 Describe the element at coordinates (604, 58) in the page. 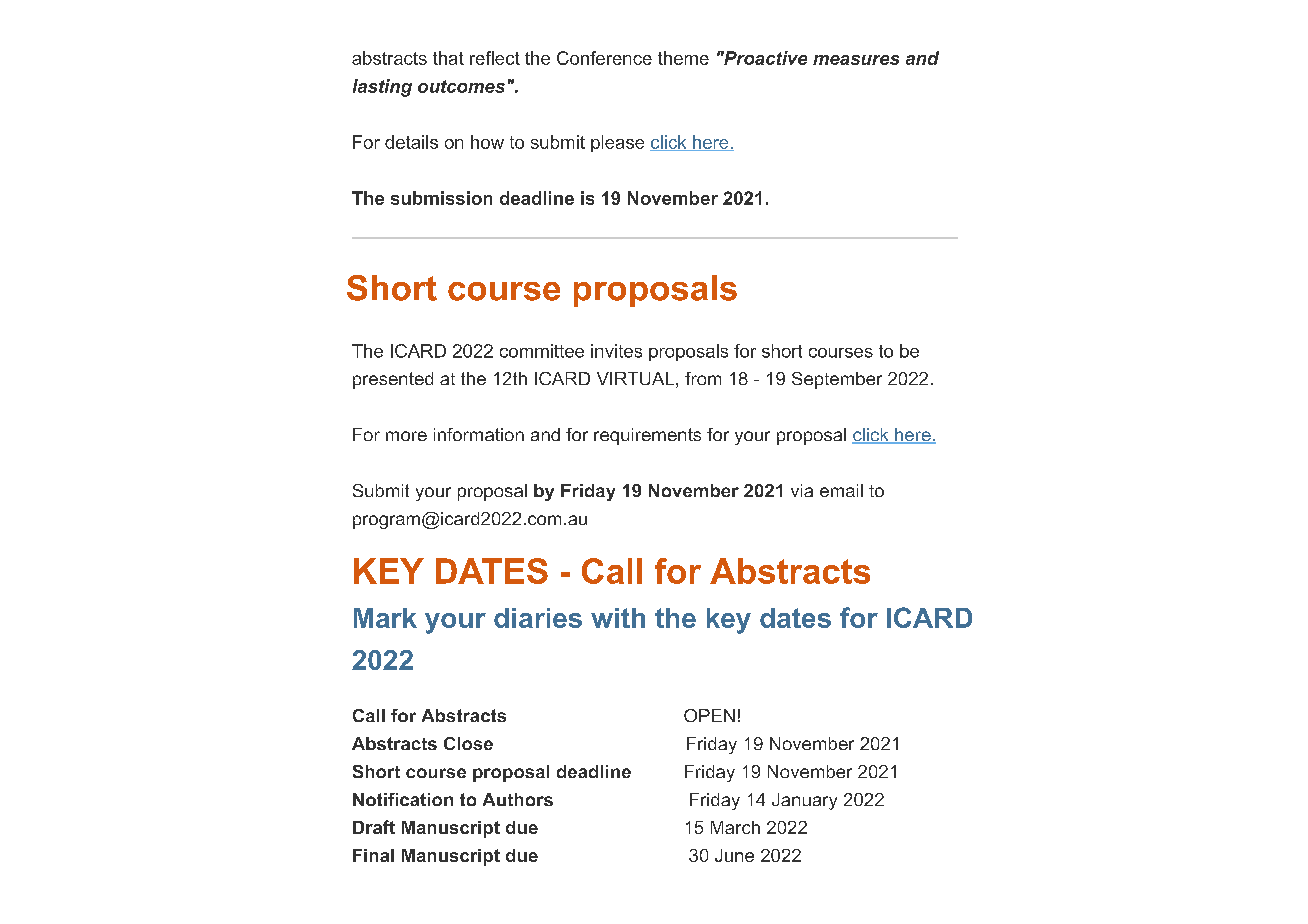

I see `Conference` at that location.
